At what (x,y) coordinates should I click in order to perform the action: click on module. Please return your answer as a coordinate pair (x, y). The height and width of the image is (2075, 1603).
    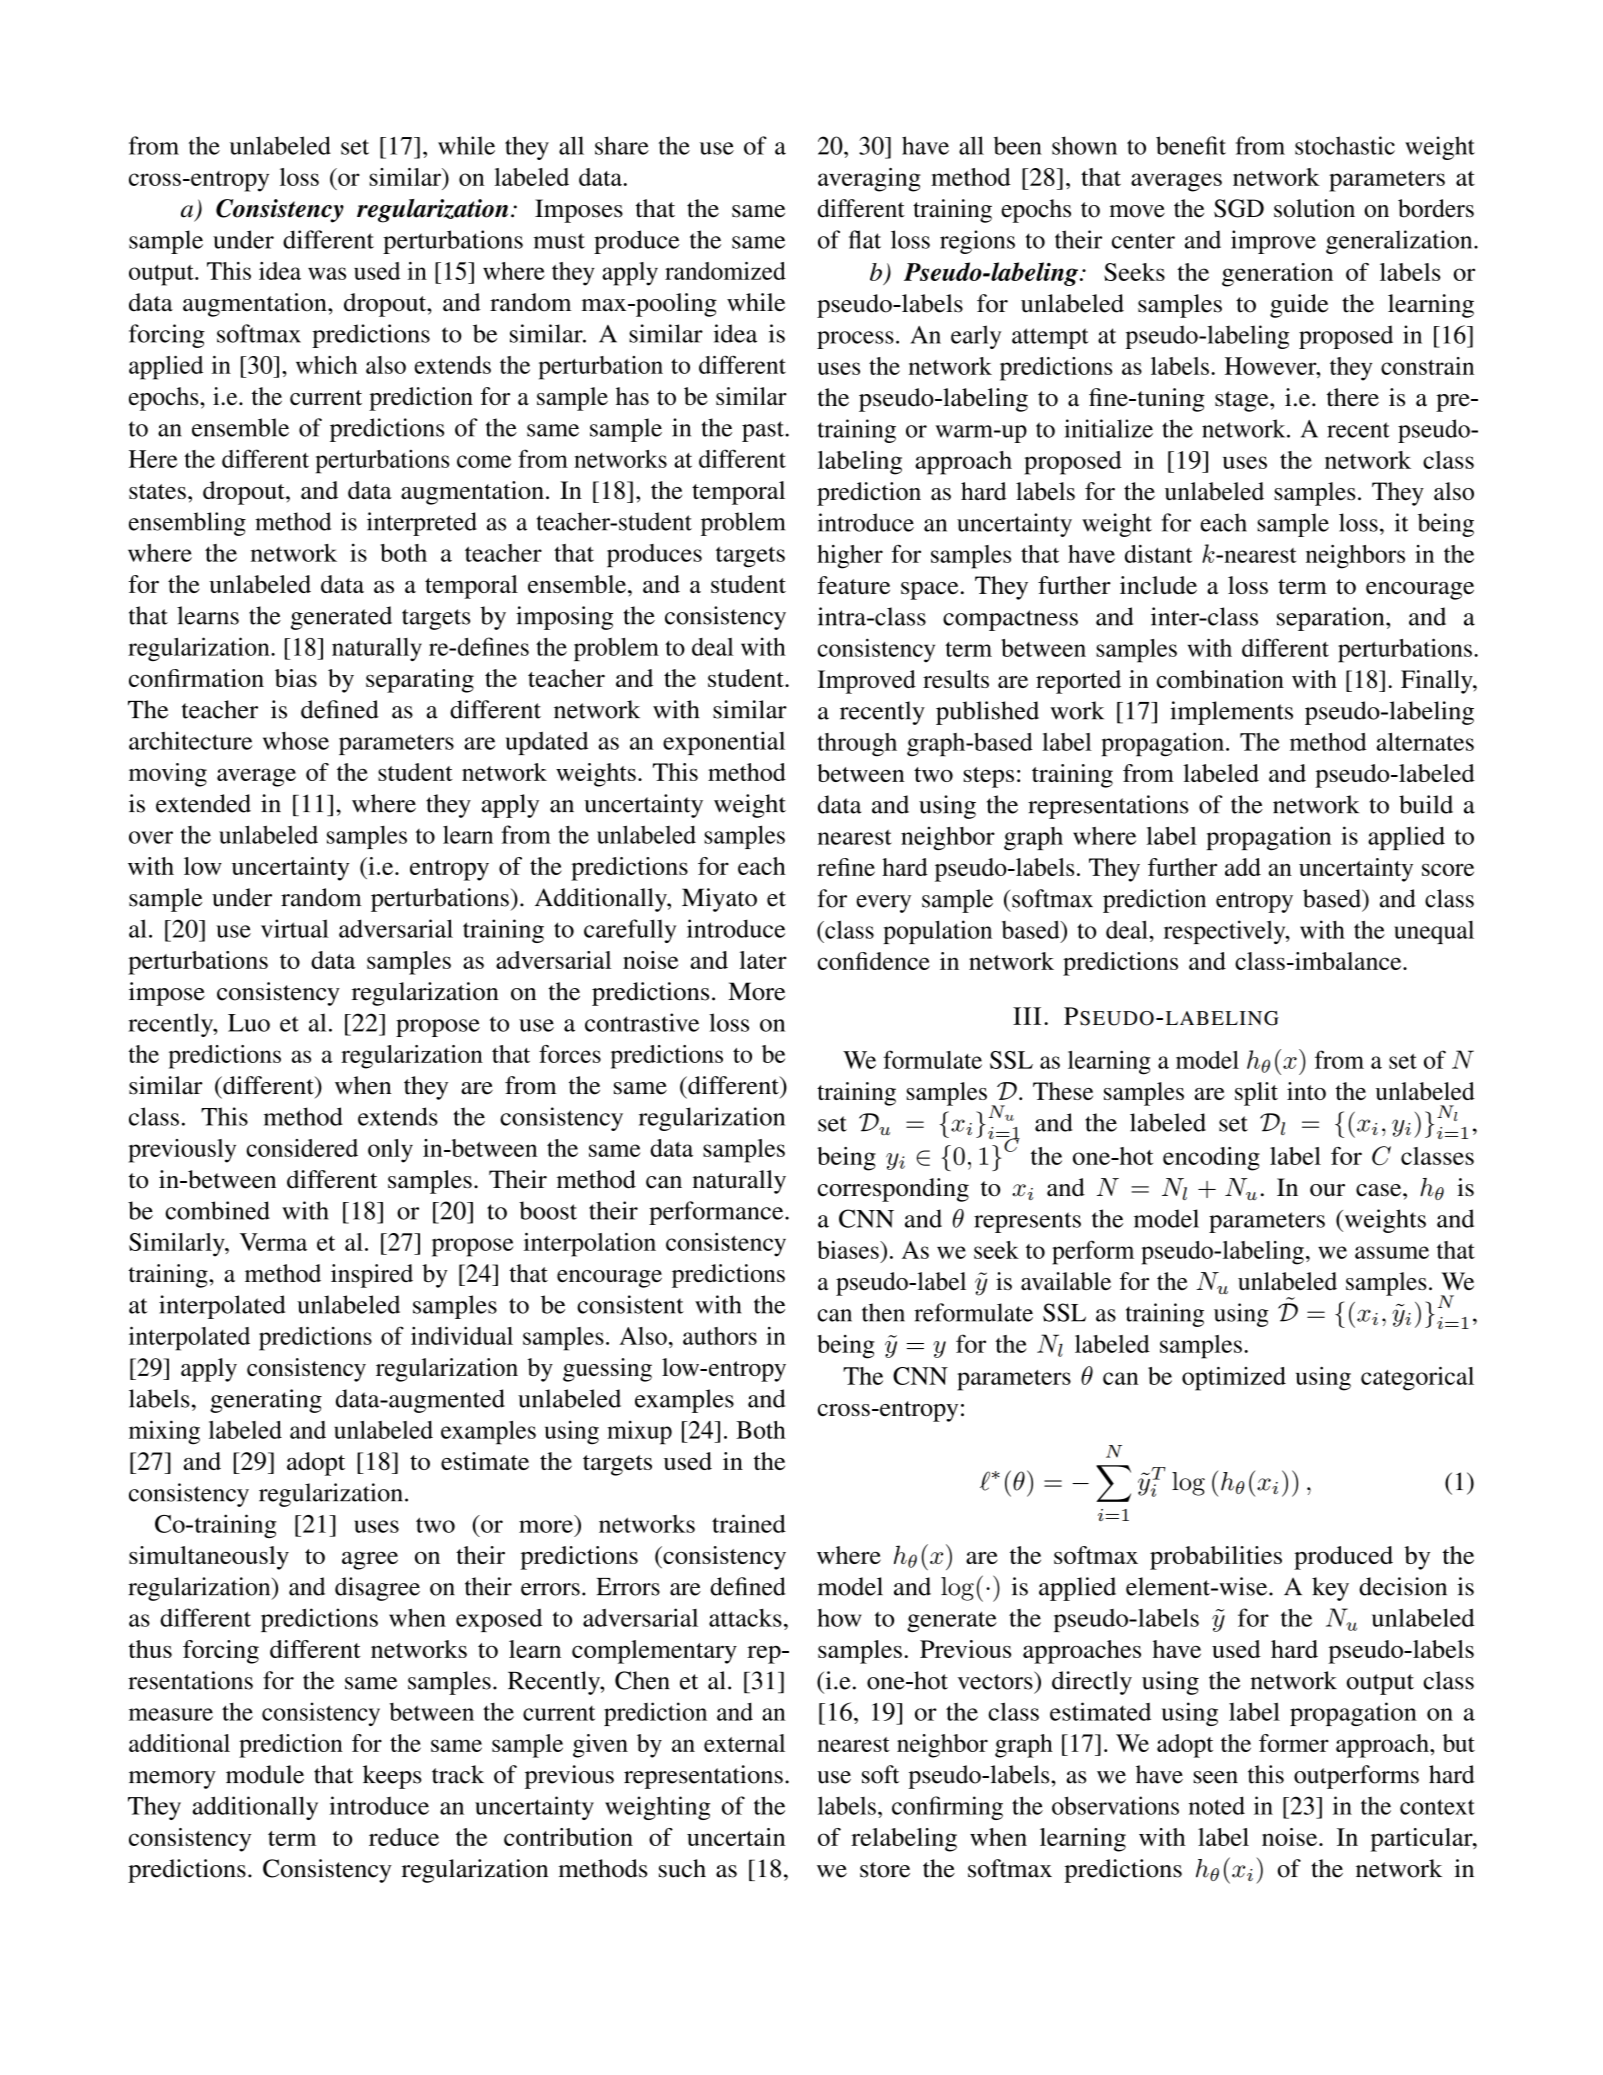
    Looking at the image, I should click on (265, 1774).
